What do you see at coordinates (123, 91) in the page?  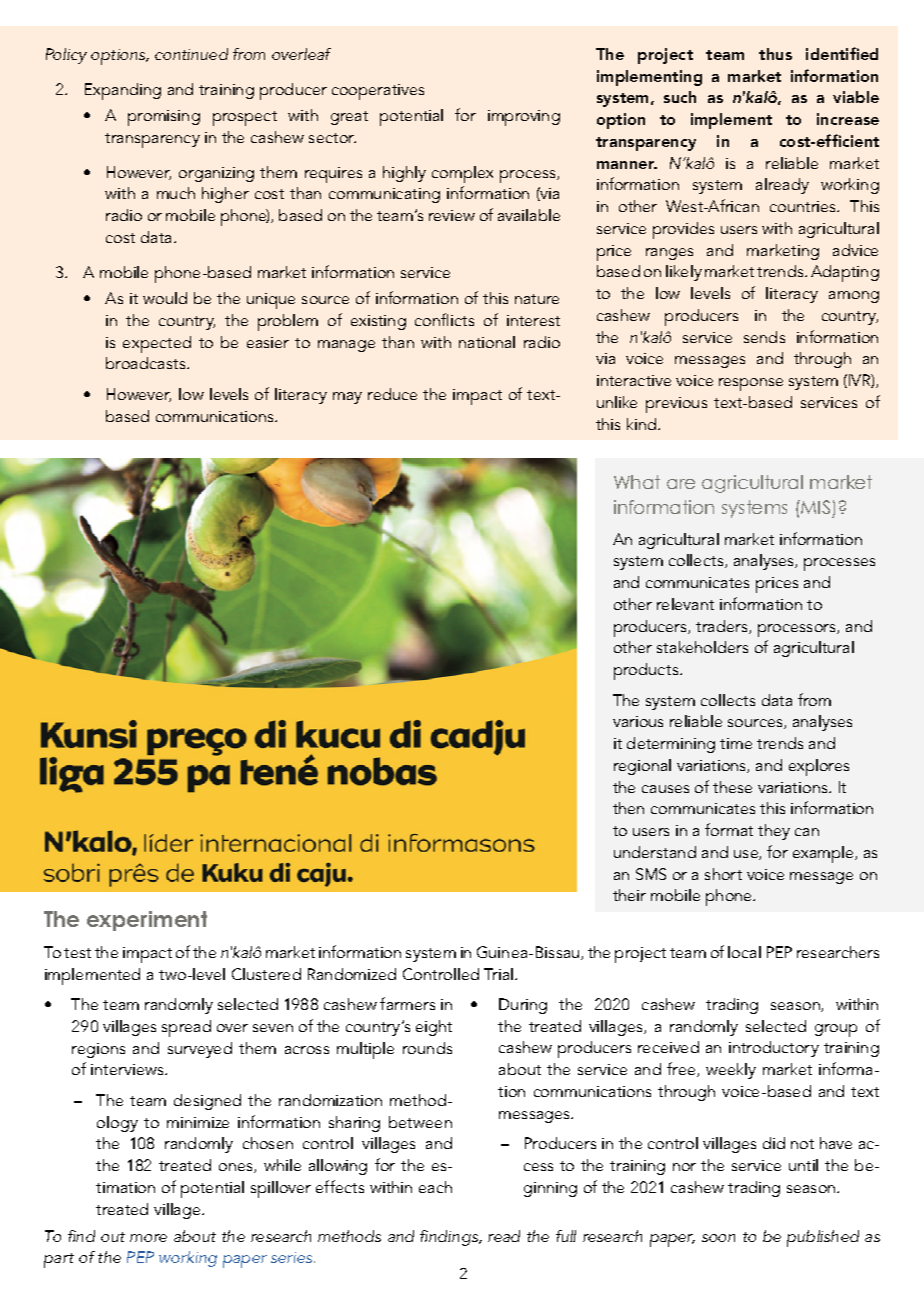 I see `Expanding` at bounding box center [123, 91].
